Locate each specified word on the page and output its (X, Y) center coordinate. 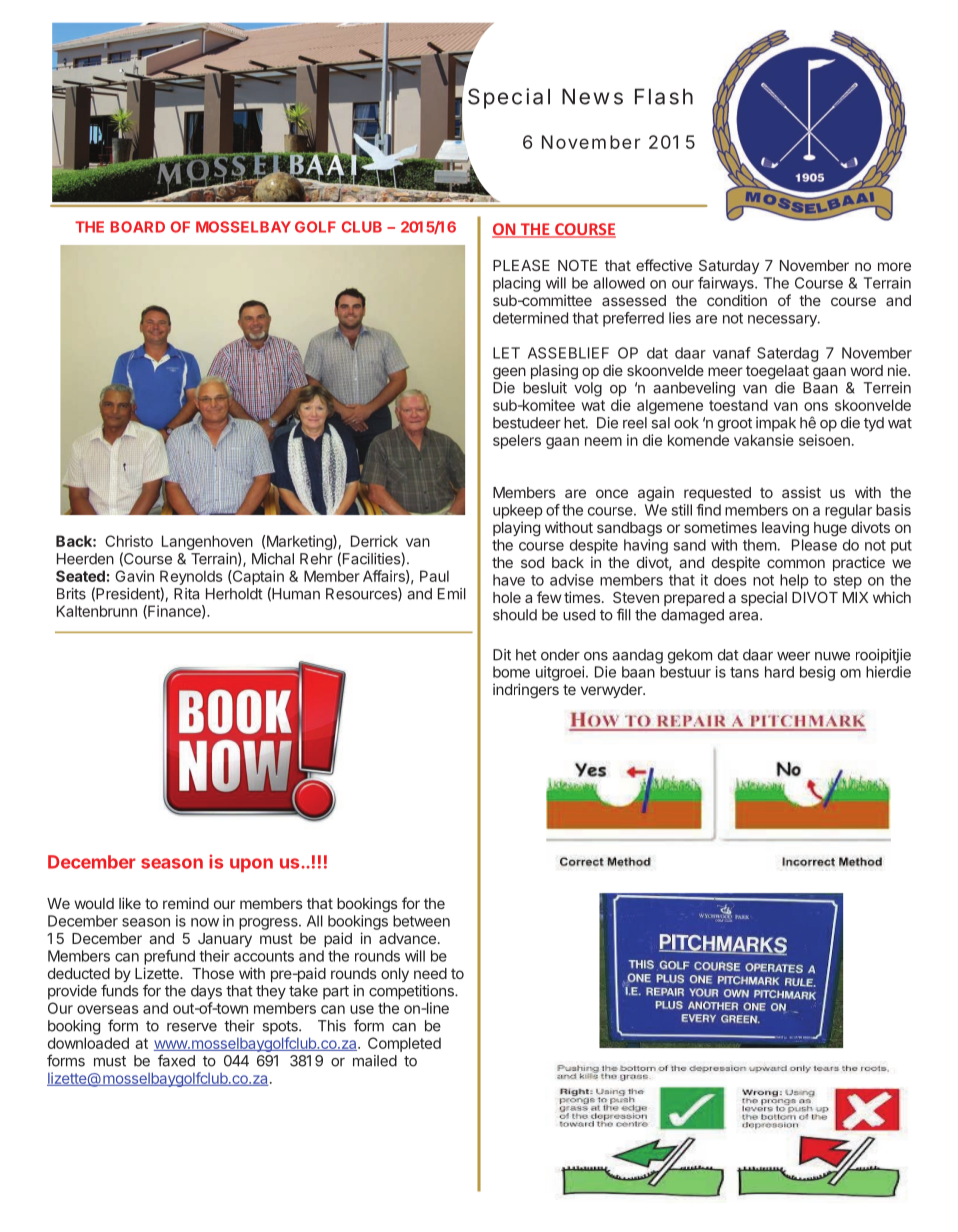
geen (509, 373)
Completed (404, 1044)
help (794, 581)
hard (779, 672)
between (421, 921)
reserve (192, 1027)
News (592, 96)
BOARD (138, 227)
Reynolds (191, 577)
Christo (129, 541)
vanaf (732, 353)
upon (251, 865)
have (509, 580)
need (430, 973)
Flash (664, 96)
